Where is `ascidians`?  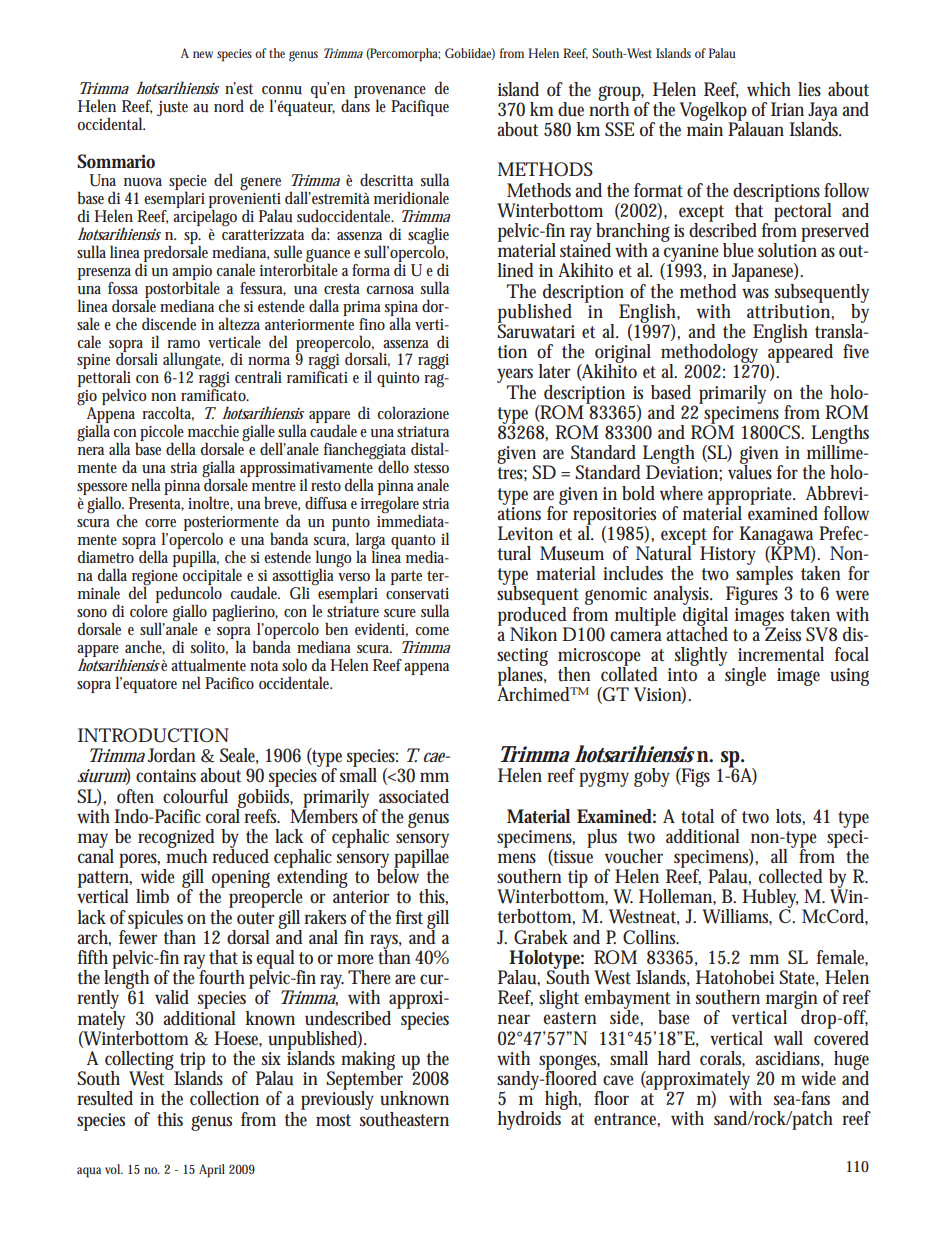
ascidians is located at coordinates (789, 1059).
